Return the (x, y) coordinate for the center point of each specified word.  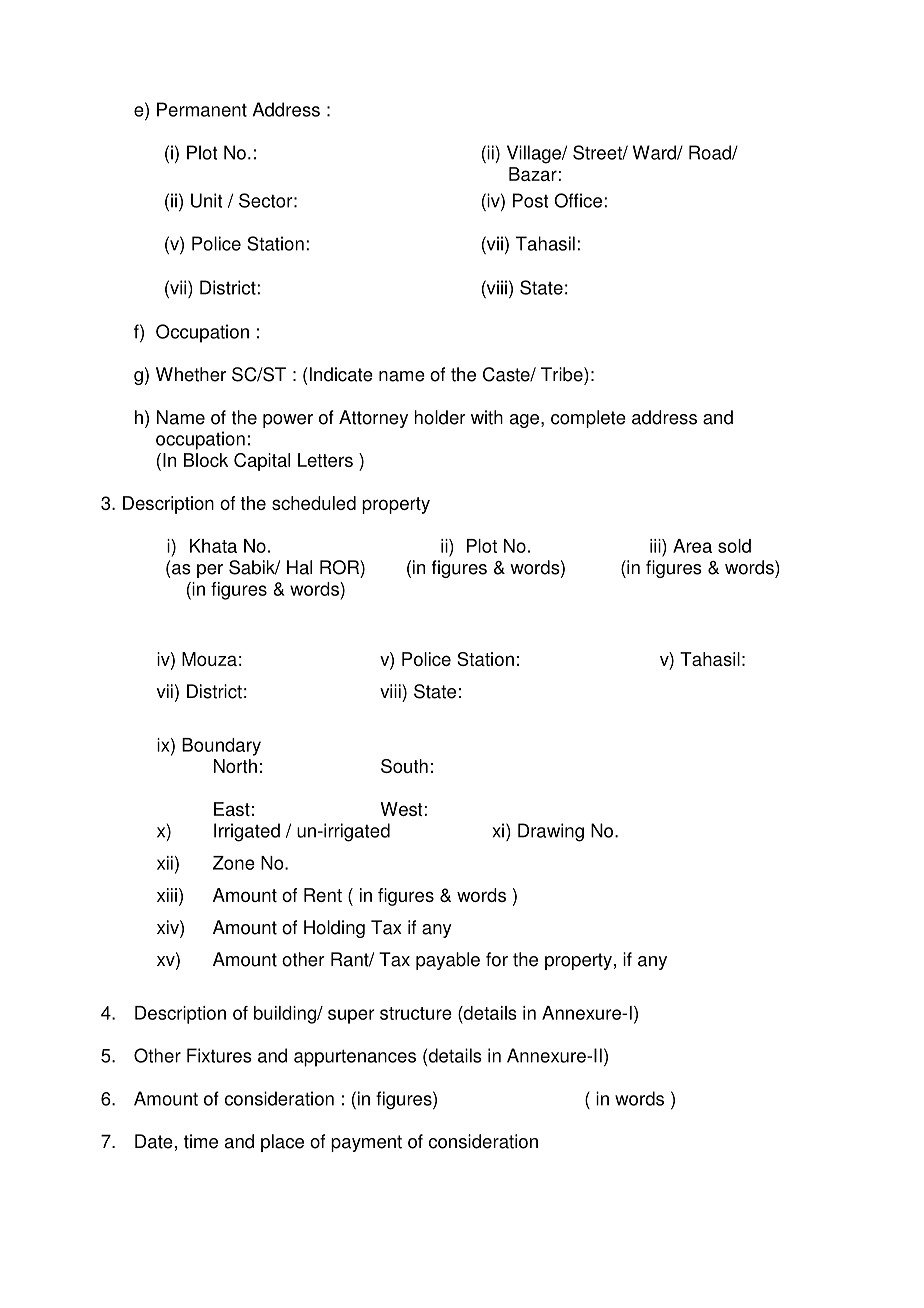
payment (366, 1143)
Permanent (202, 109)
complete (588, 419)
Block (206, 460)
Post (530, 200)
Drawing (551, 832)
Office (578, 200)
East (232, 809)
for (497, 959)
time (201, 1141)
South (404, 766)
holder (440, 417)
